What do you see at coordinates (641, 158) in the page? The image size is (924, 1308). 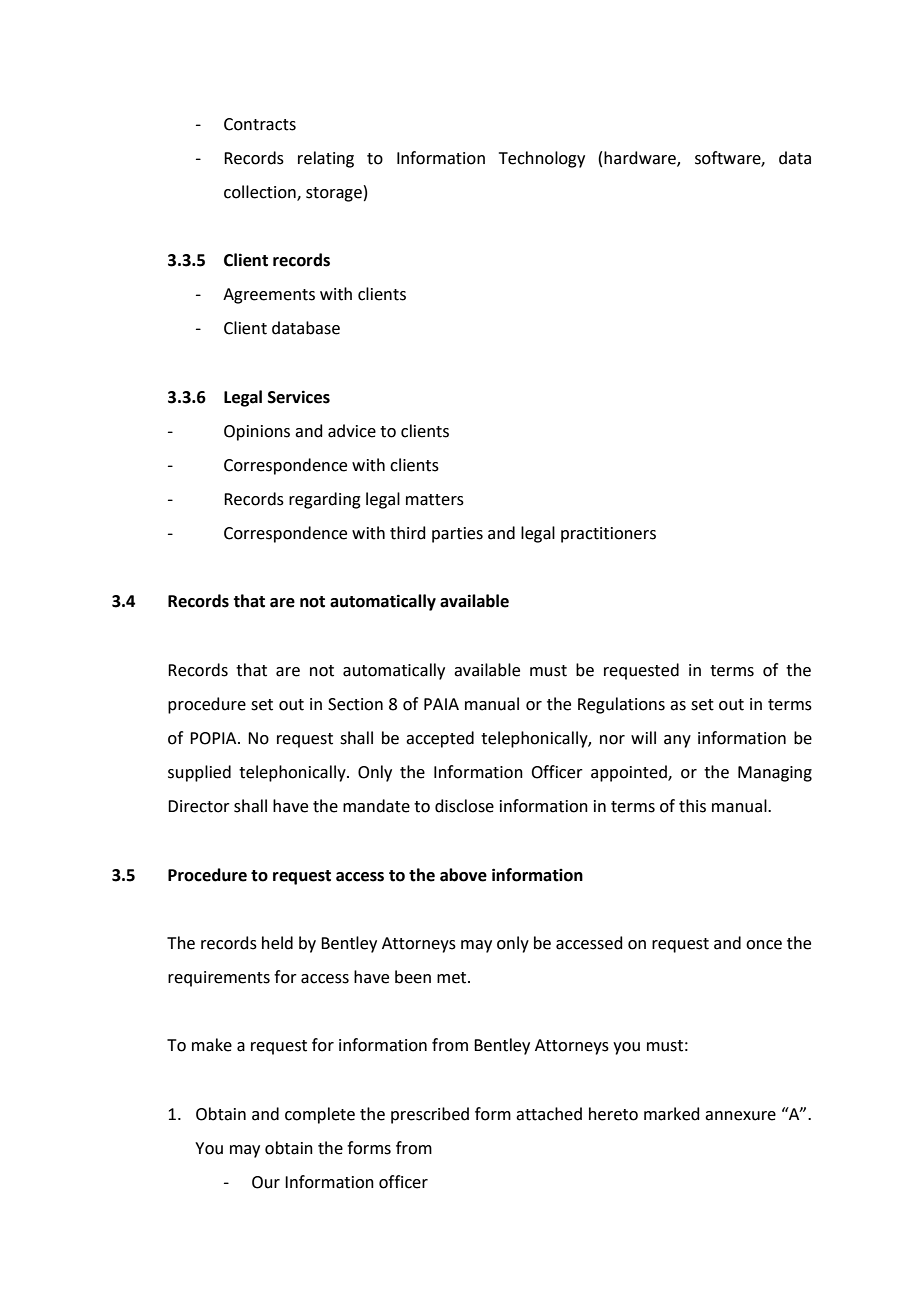 I see `hardware` at bounding box center [641, 158].
